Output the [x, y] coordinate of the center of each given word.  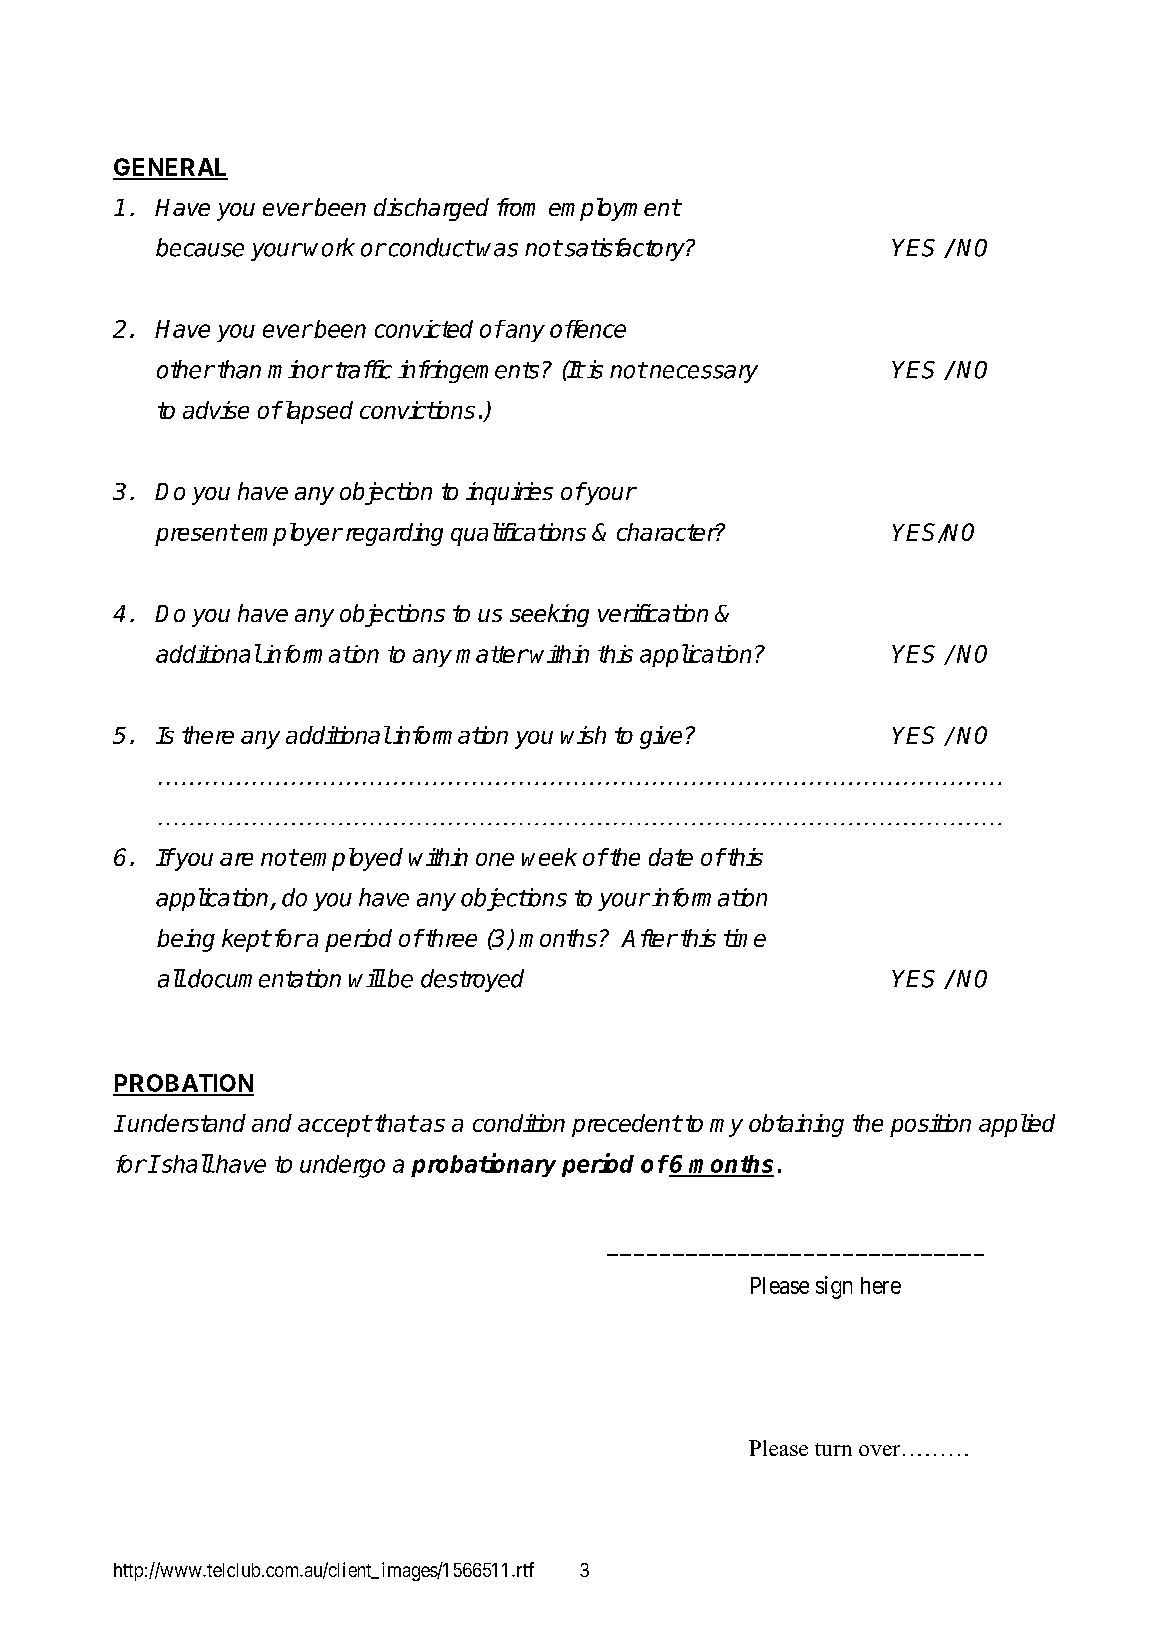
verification [653, 613]
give [661, 737]
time [745, 938]
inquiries [509, 493]
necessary [704, 374]
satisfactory [624, 249]
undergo [342, 1166]
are [236, 859]
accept [334, 1126]
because [200, 247]
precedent [626, 1125]
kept [246, 940]
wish [583, 735]
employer [292, 534]
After [649, 938]
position [930, 1125]
